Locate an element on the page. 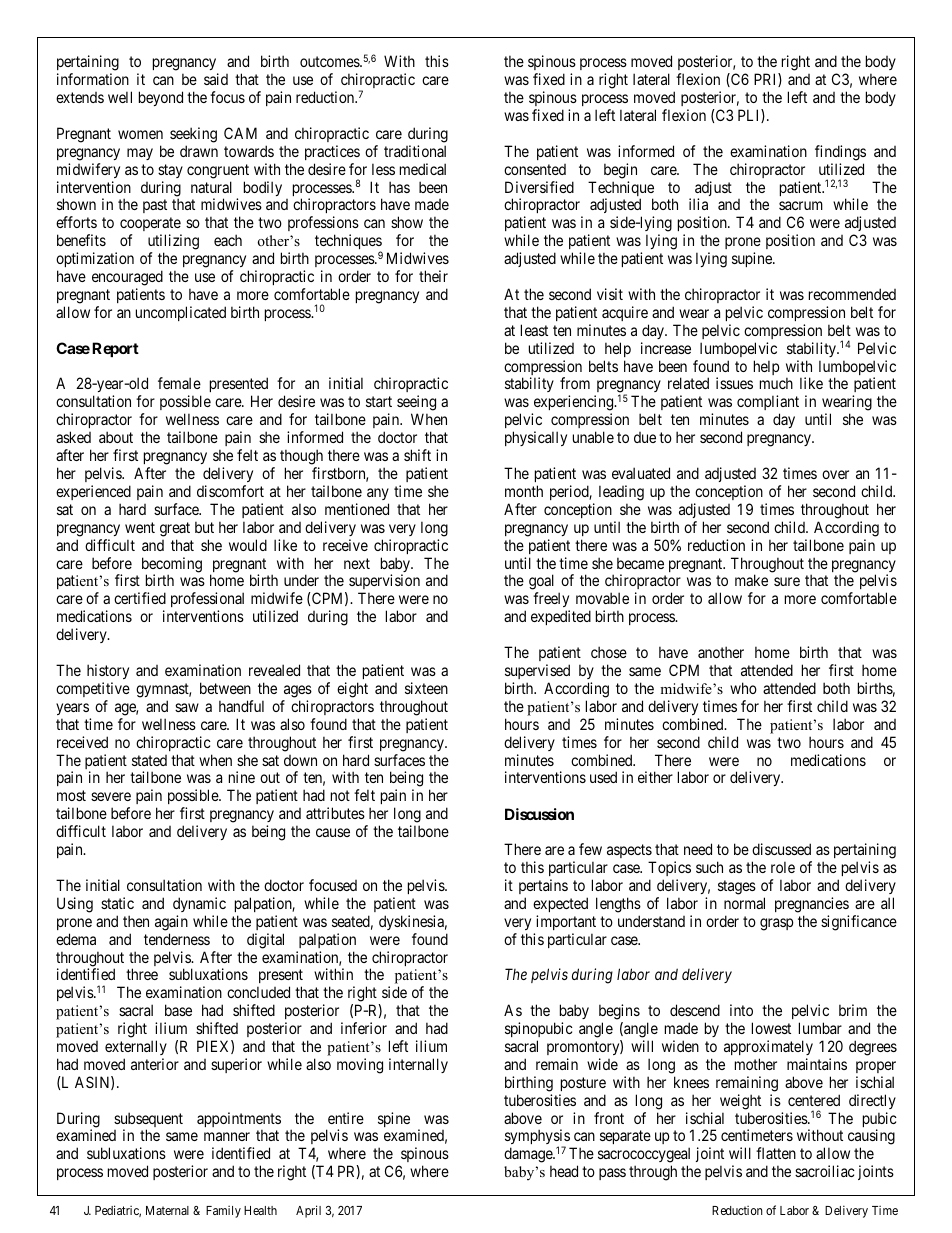 The width and height of the document is (952, 1233). about is located at coordinates (116, 437).
